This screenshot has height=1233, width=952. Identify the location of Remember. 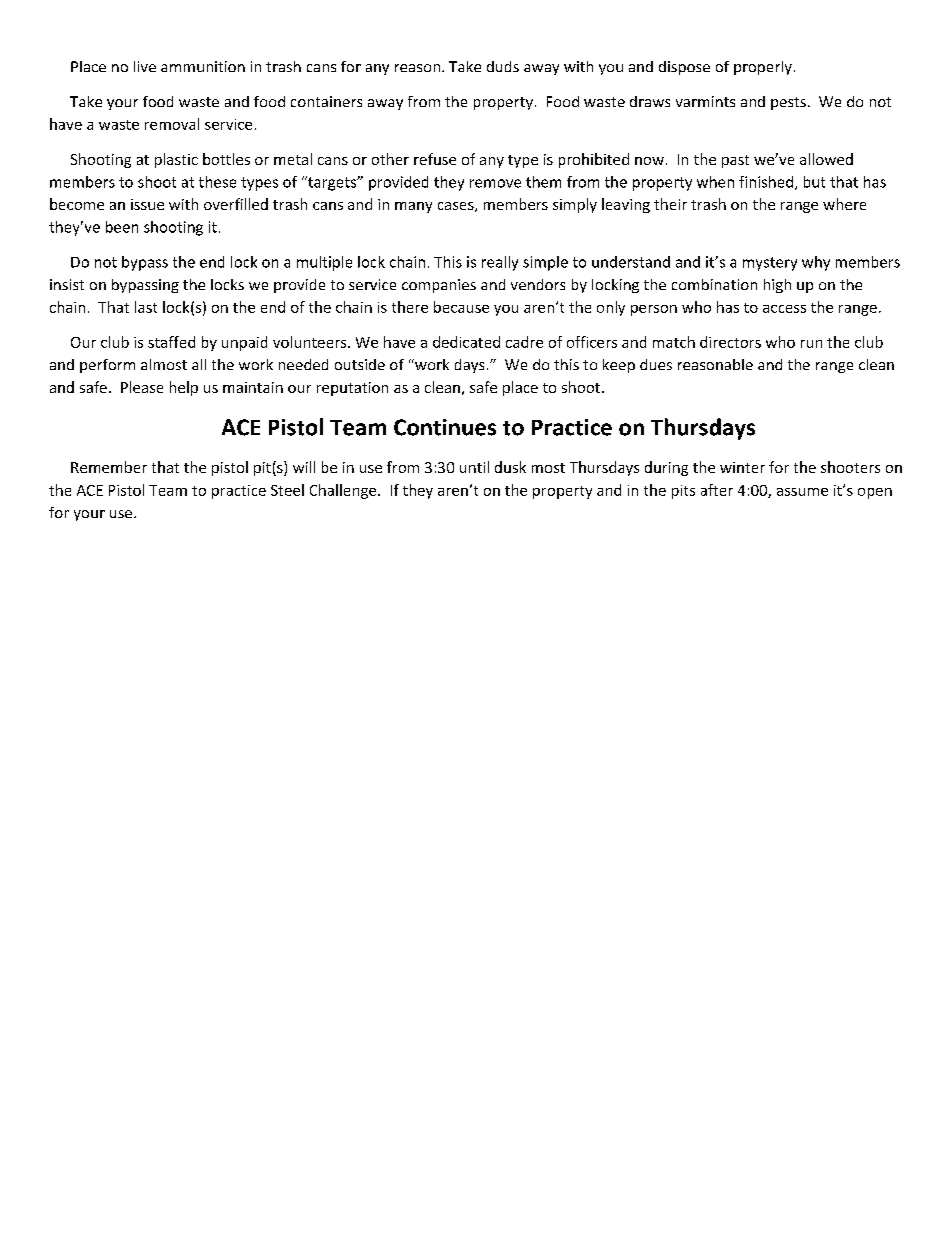
(109, 467).
